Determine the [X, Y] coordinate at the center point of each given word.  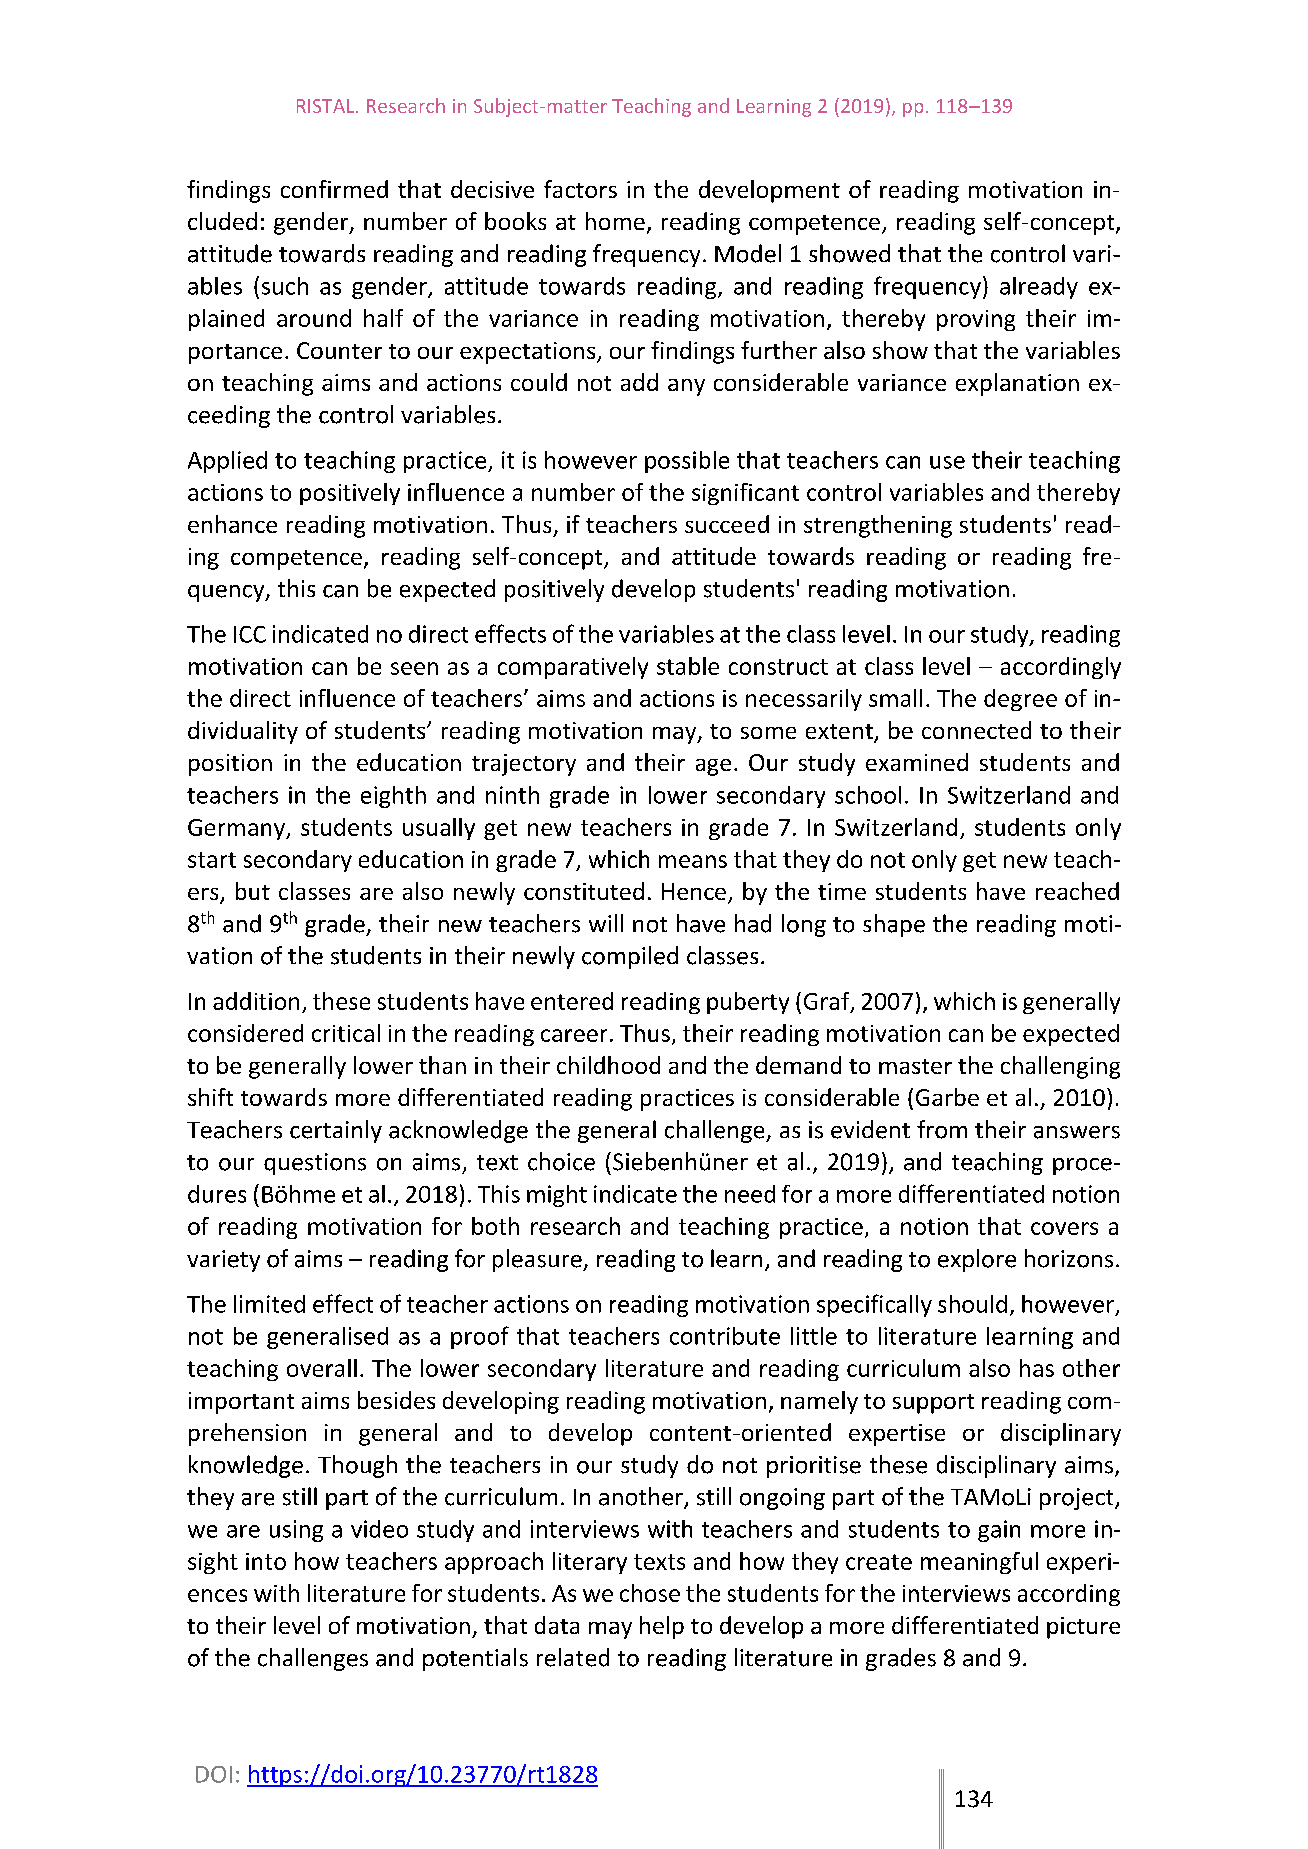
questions [315, 1164]
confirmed [334, 189]
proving [976, 320]
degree [1020, 700]
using [296, 1531]
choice [561, 1161]
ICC [250, 634]
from [942, 1129]
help [662, 1627]
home [615, 221]
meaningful [979, 1563]
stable [688, 666]
